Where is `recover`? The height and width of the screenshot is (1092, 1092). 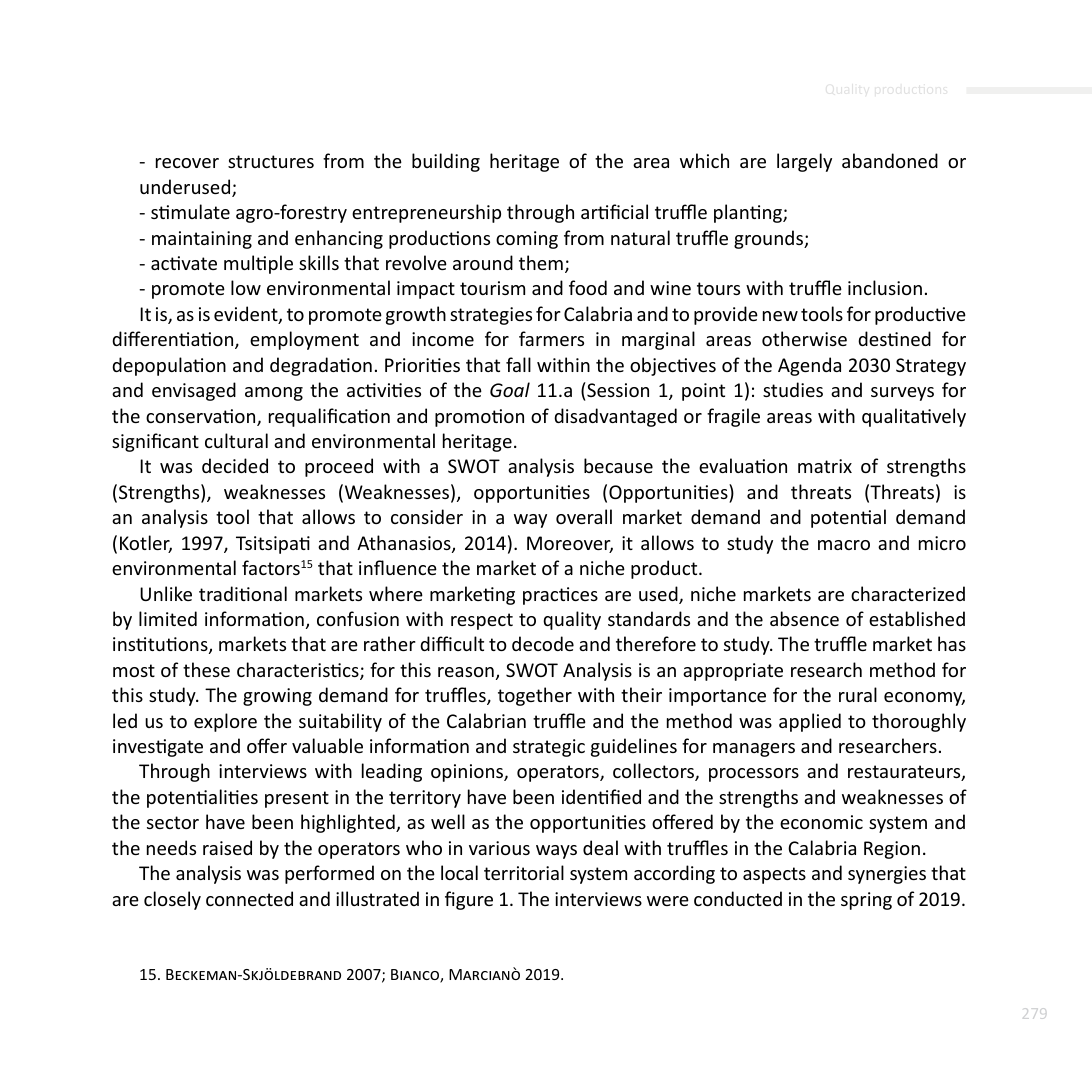 recover is located at coordinates (187, 163).
